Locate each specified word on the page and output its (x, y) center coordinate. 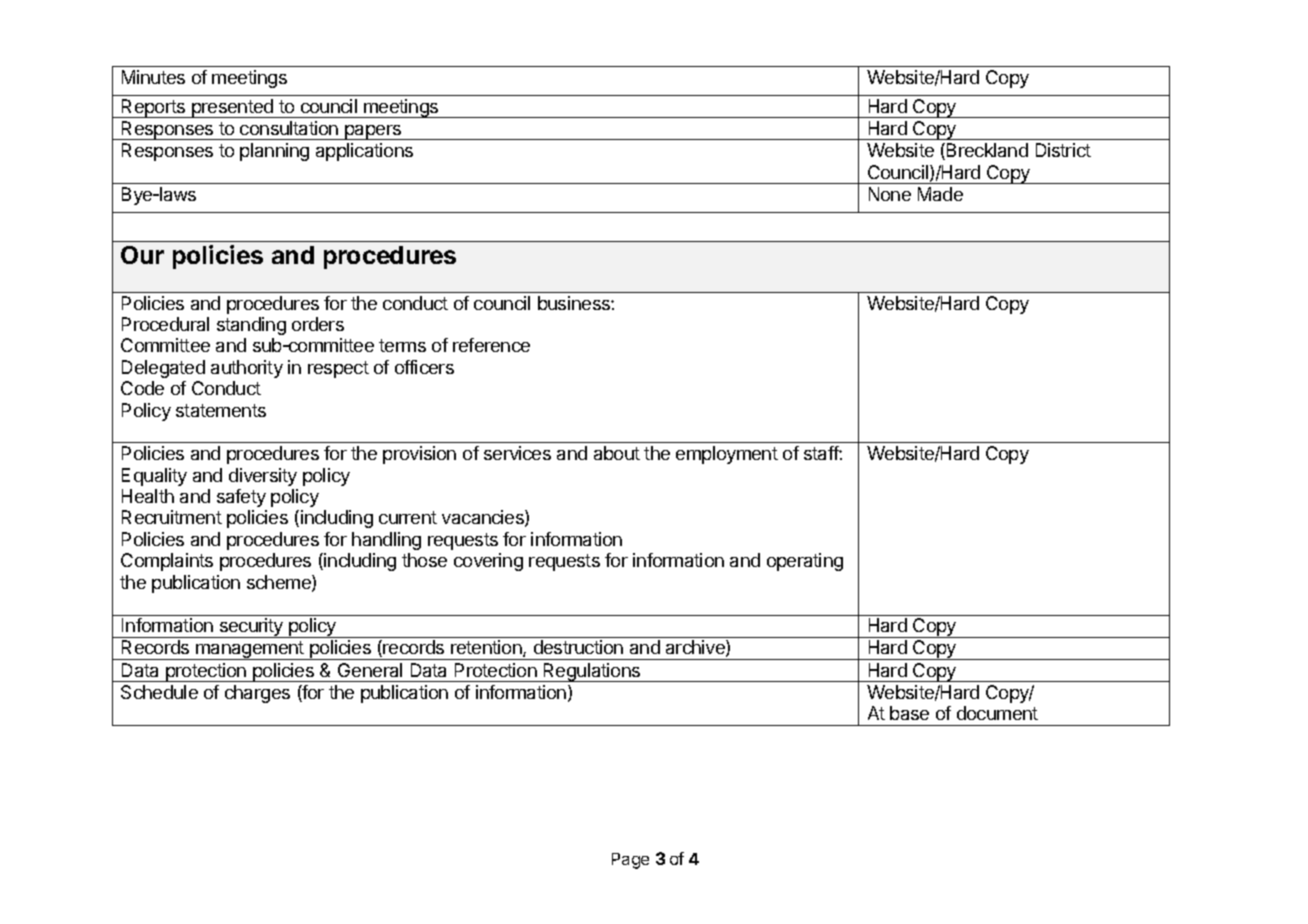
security (251, 628)
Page (630, 861)
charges (257, 694)
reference (491, 345)
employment (727, 455)
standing (251, 326)
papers (373, 132)
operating (805, 562)
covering (488, 562)
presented (232, 108)
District (1063, 150)
